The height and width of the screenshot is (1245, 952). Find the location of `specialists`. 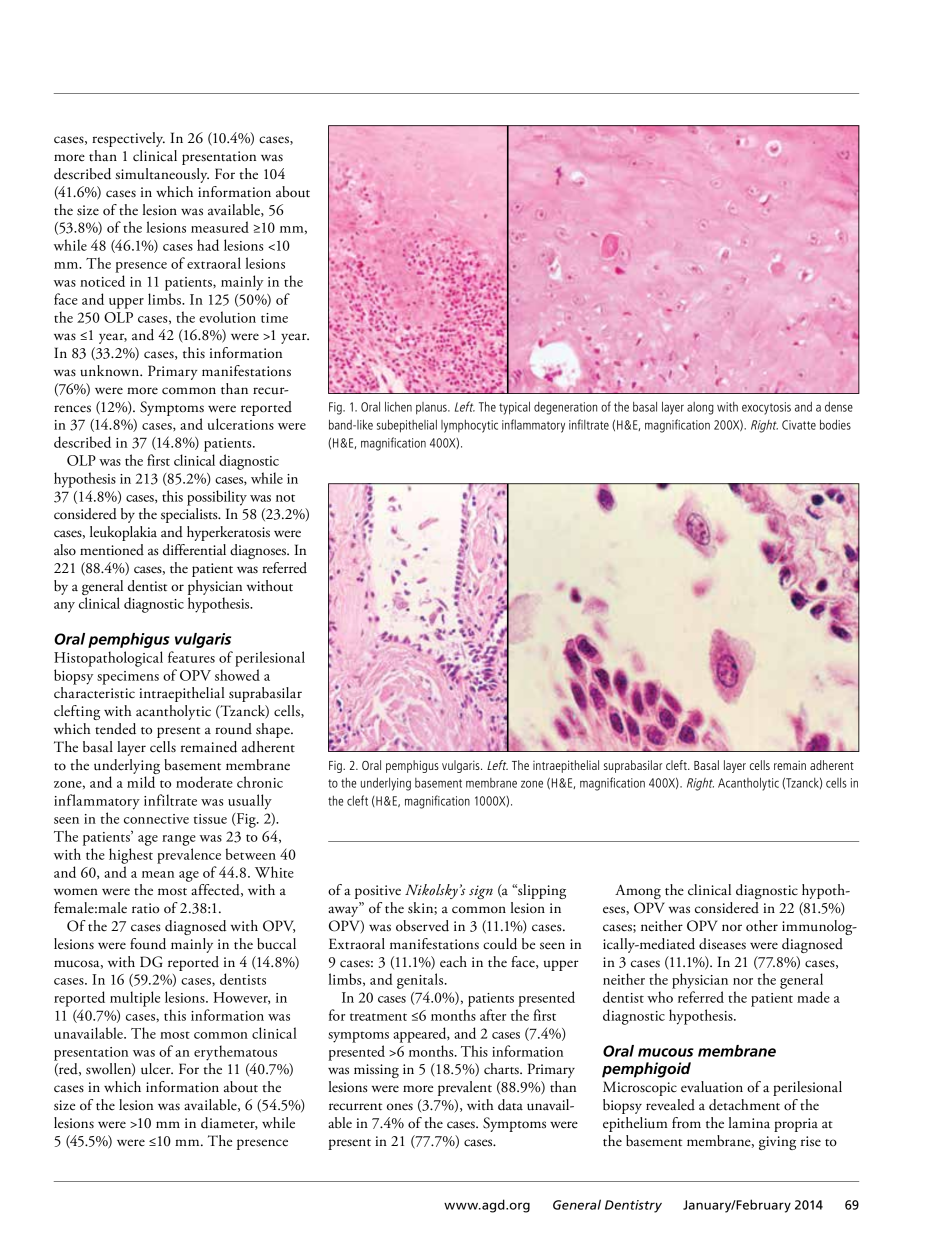

specialists is located at coordinates (190, 515).
